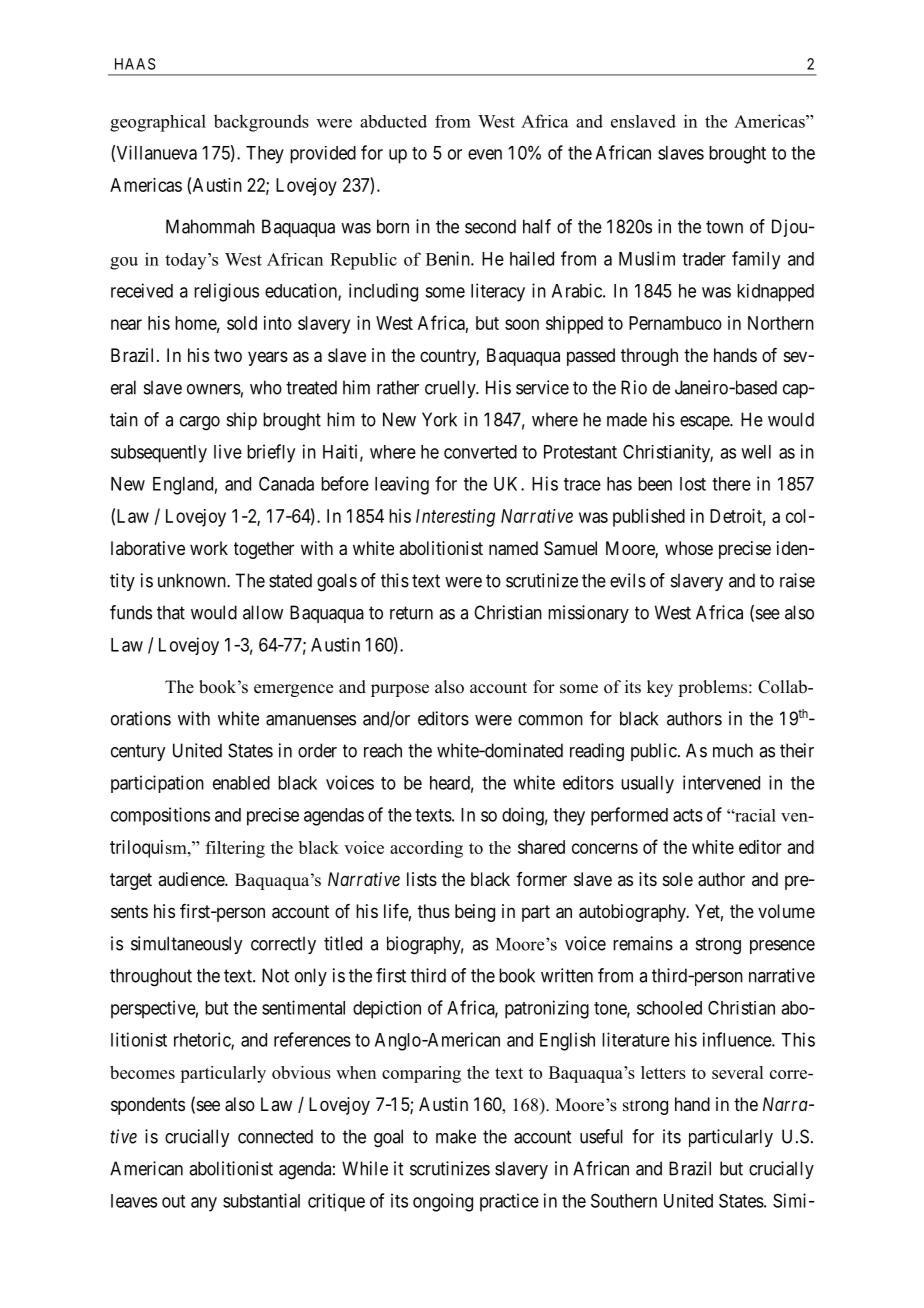  I want to click on geographical, so click(158, 123).
